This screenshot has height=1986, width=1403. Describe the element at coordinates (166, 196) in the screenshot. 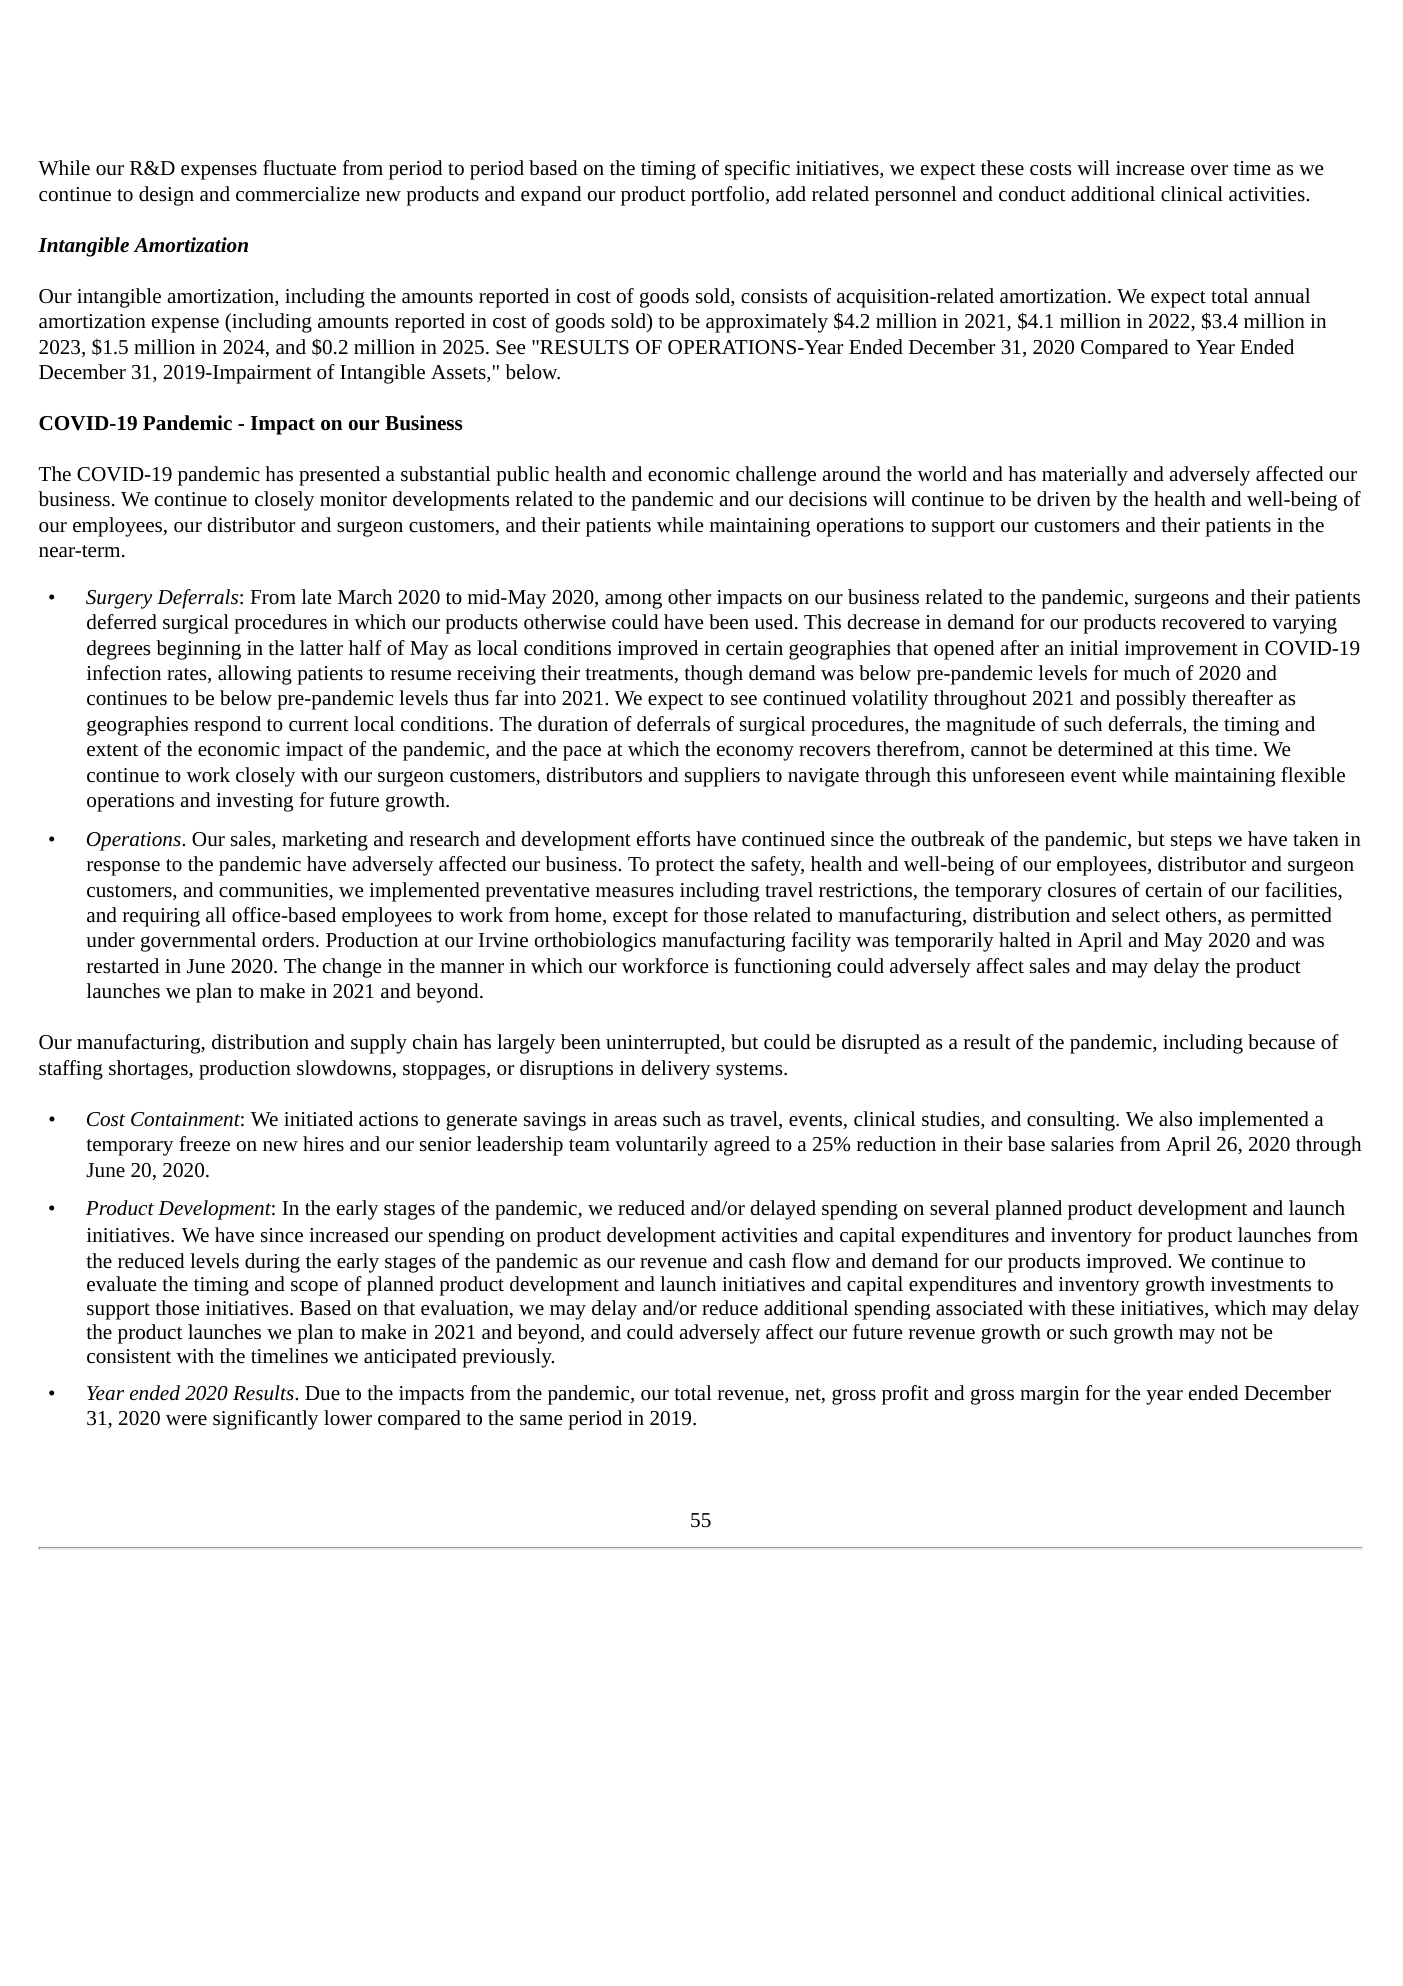

I see `design` at that location.
